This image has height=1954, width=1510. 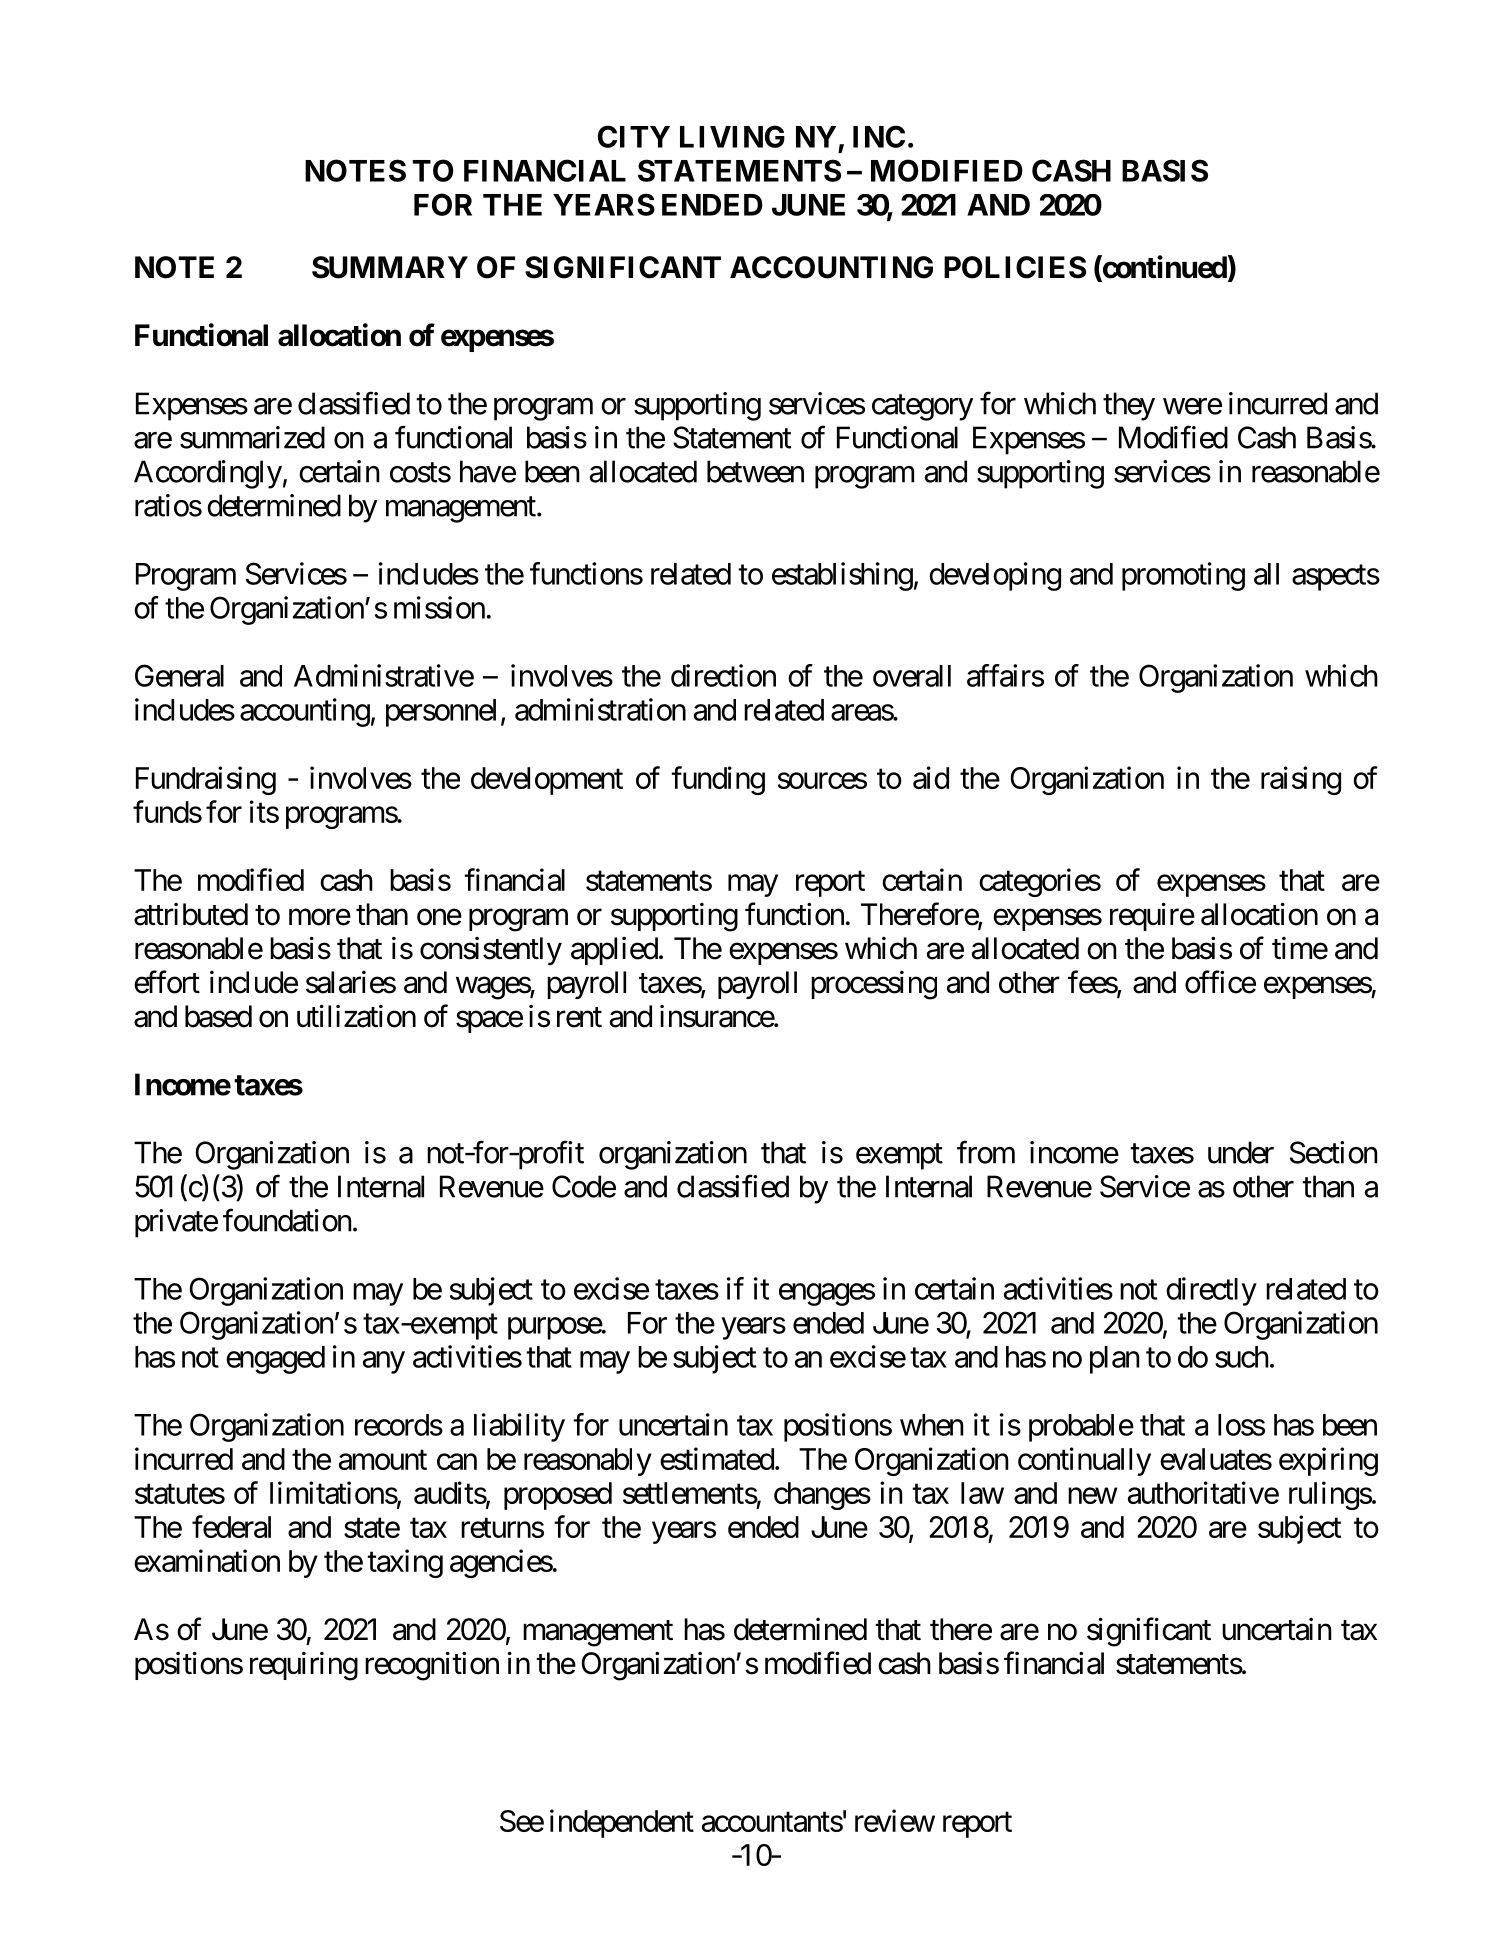 I want to click on LIVING, so click(x=732, y=136).
